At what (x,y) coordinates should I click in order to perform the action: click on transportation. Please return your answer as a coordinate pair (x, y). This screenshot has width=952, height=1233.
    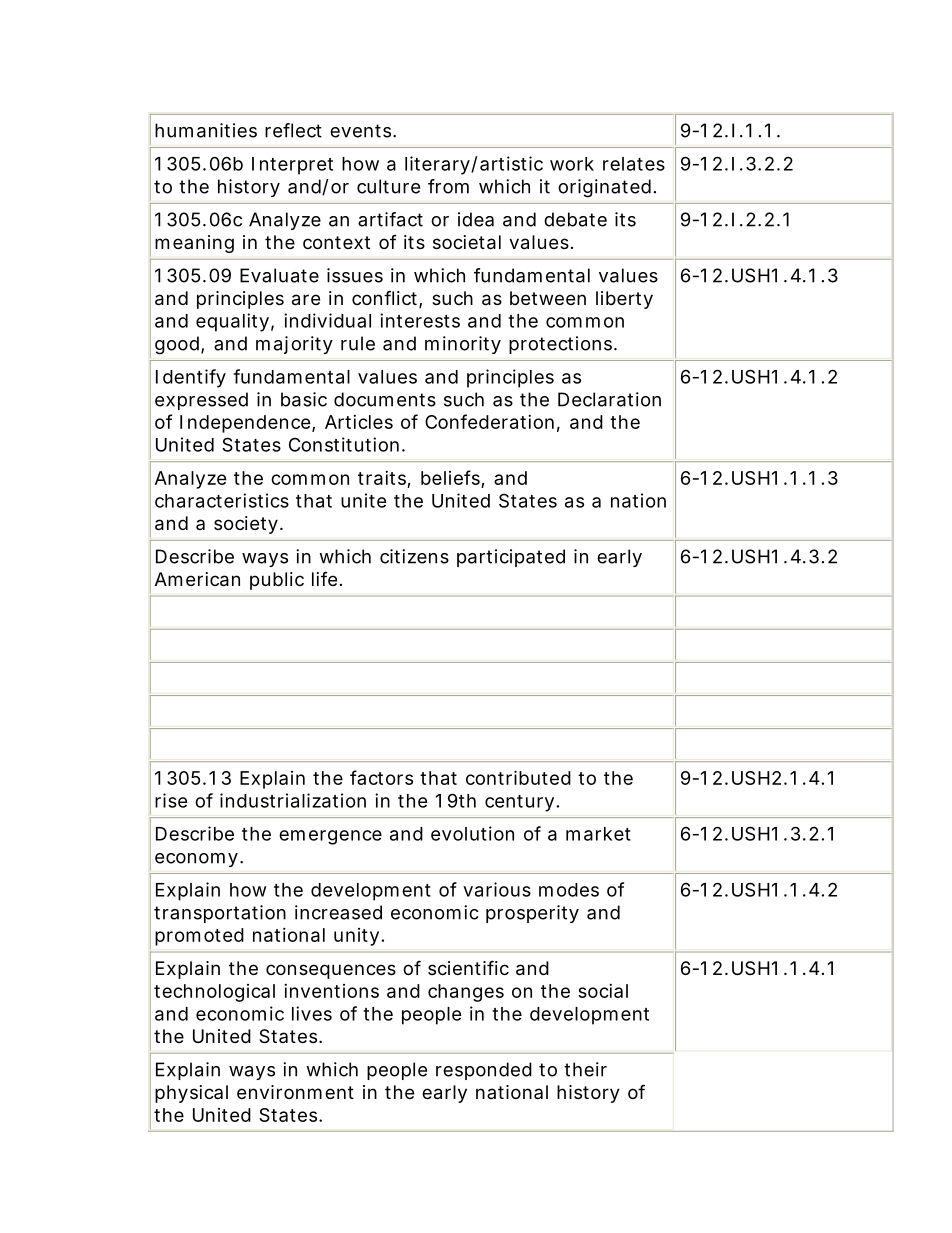
    Looking at the image, I should click on (220, 914).
